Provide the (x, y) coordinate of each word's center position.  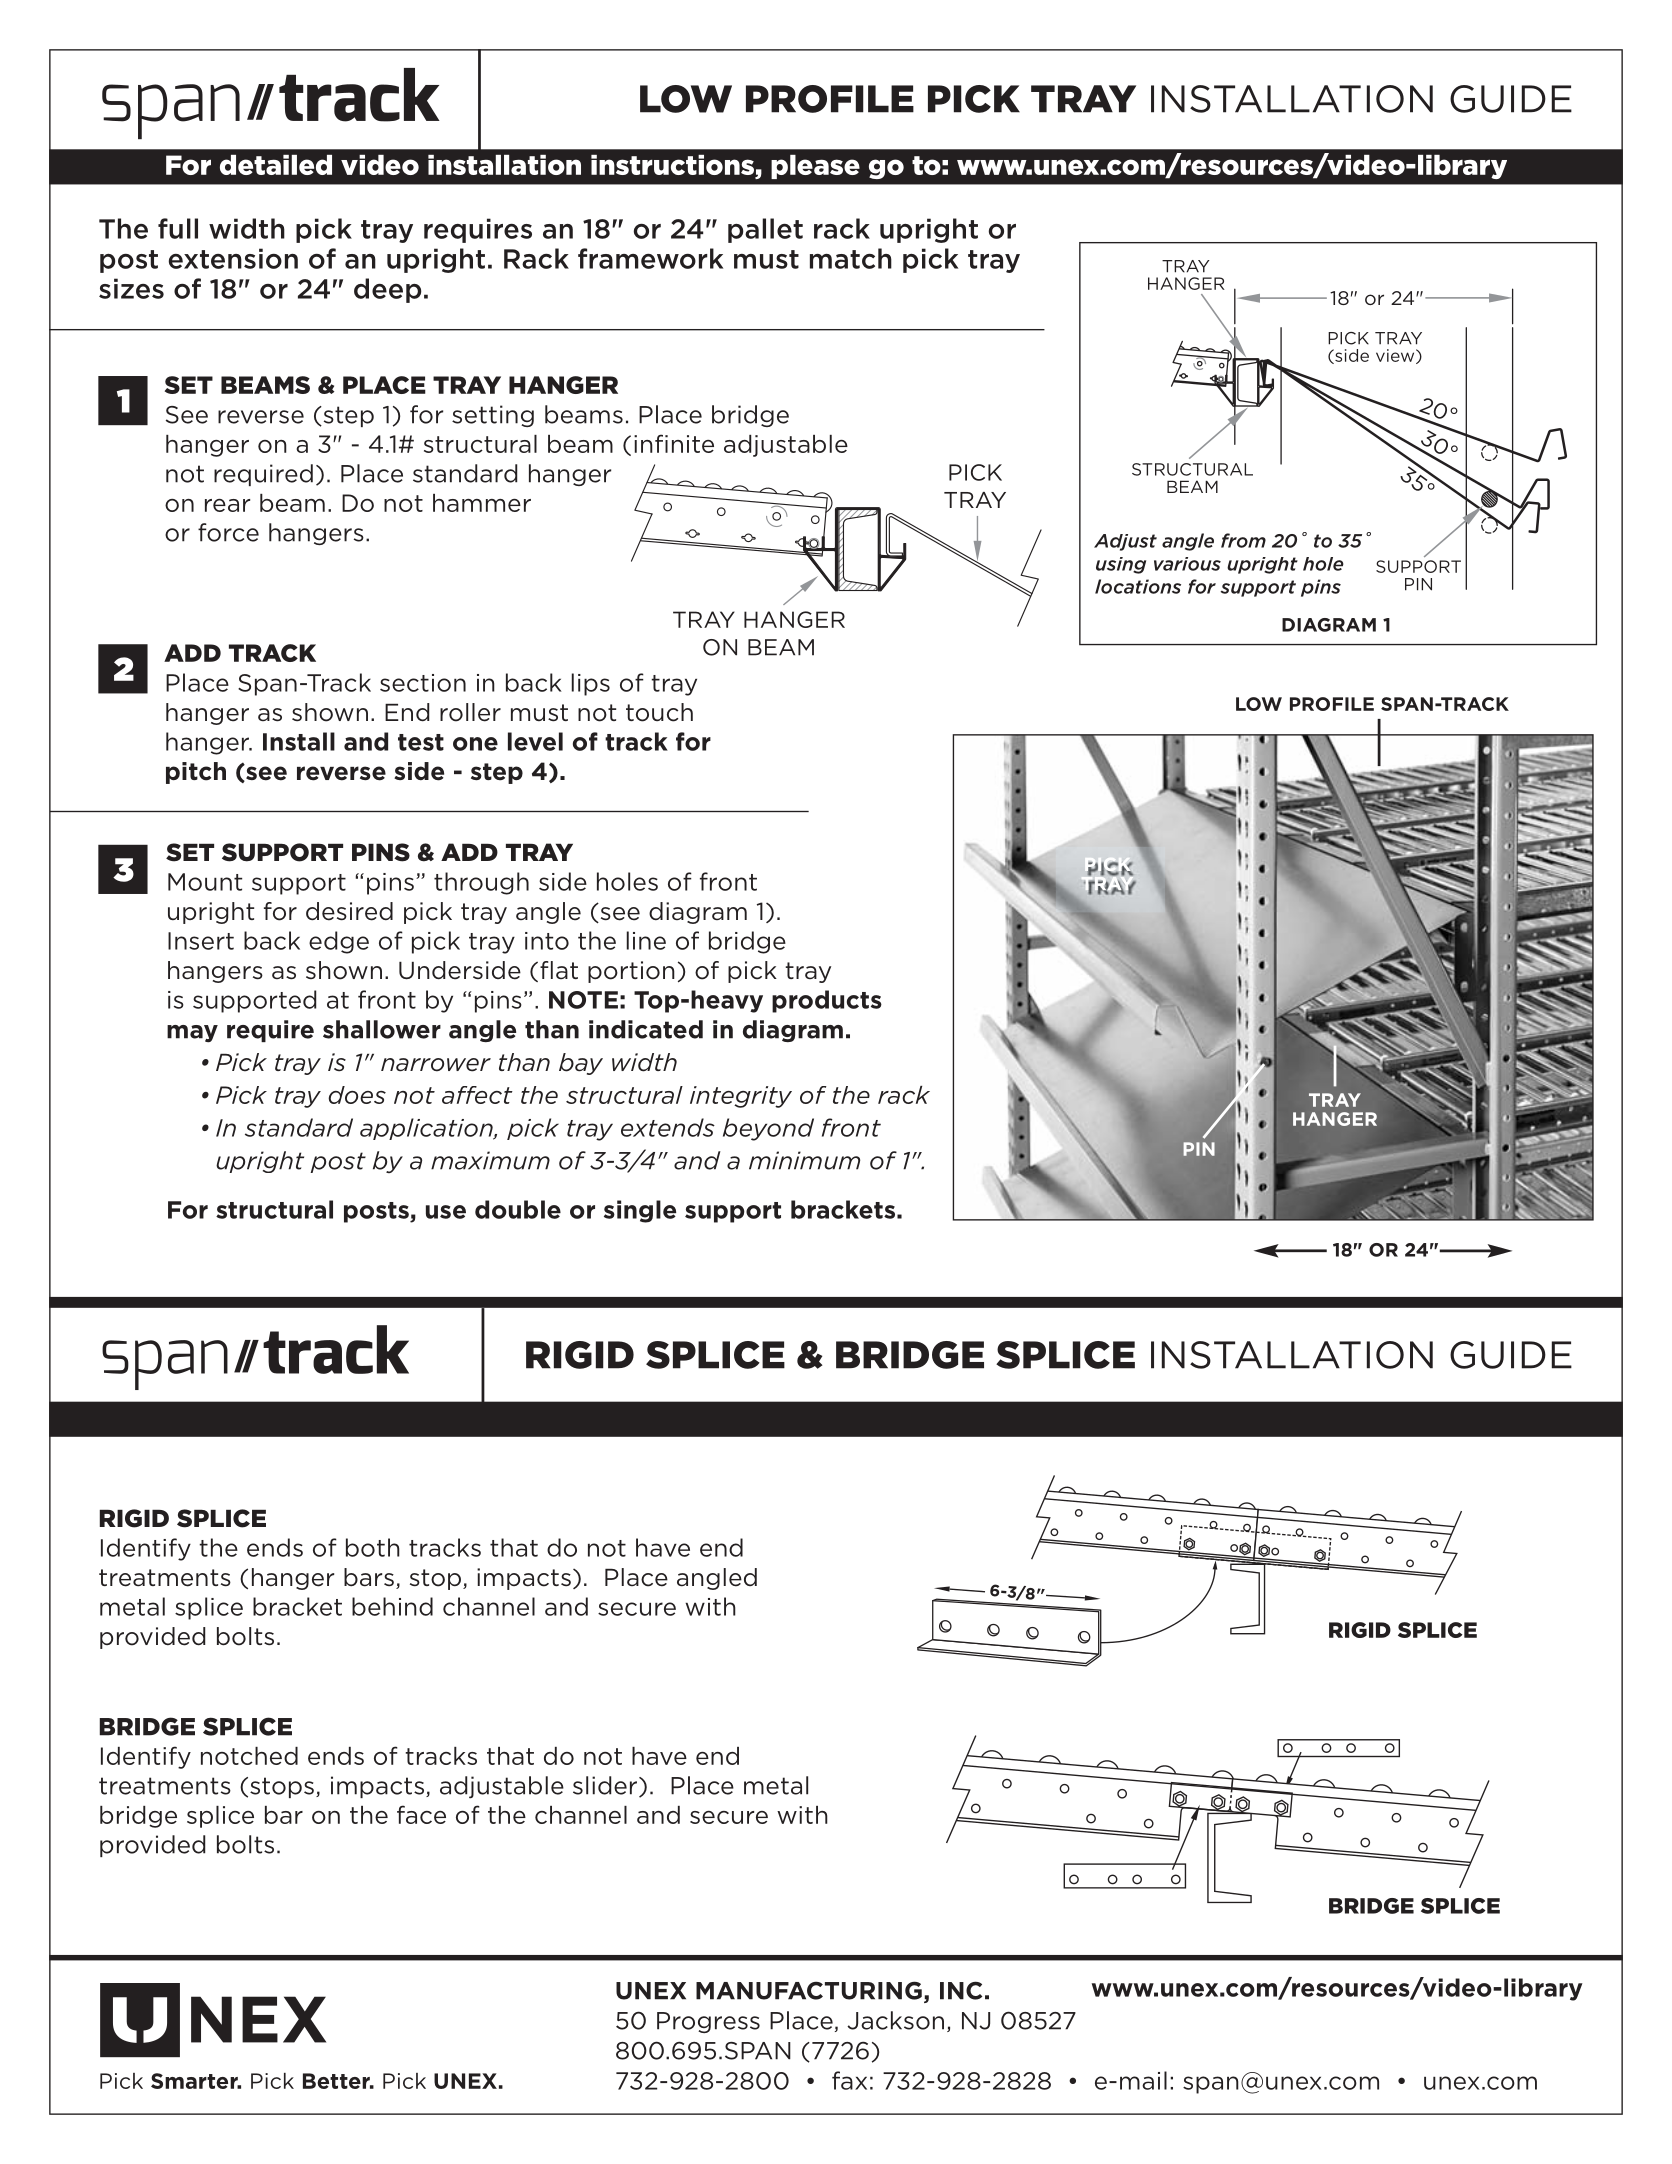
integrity (741, 1097)
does (357, 1095)
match (851, 258)
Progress (708, 2022)
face (421, 1814)
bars (369, 1577)
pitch (196, 773)
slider (606, 1786)
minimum (804, 1160)
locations (1138, 586)
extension (233, 258)
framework (650, 258)
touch (659, 712)
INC (961, 1990)
